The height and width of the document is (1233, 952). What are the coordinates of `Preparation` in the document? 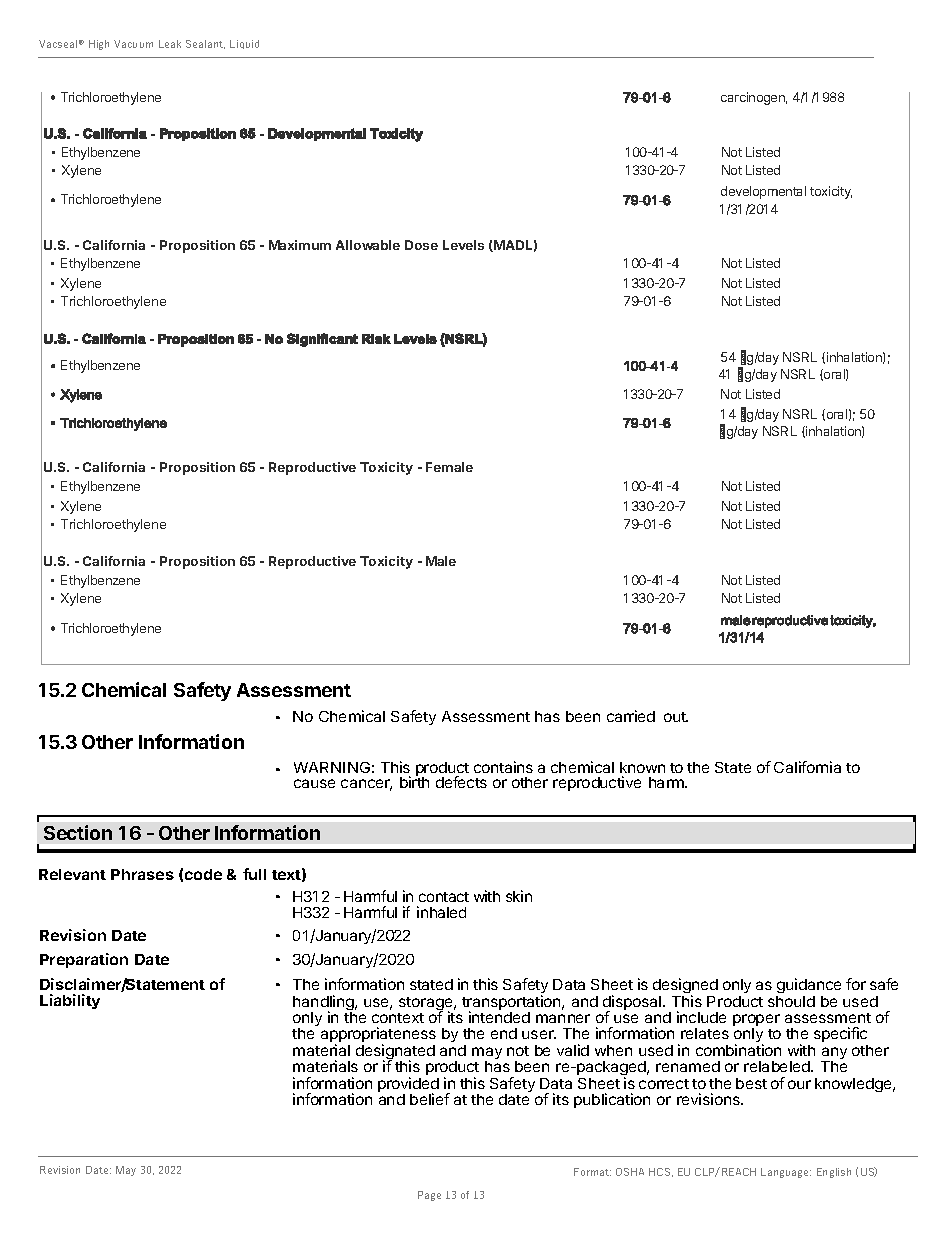 It's located at (84, 960).
